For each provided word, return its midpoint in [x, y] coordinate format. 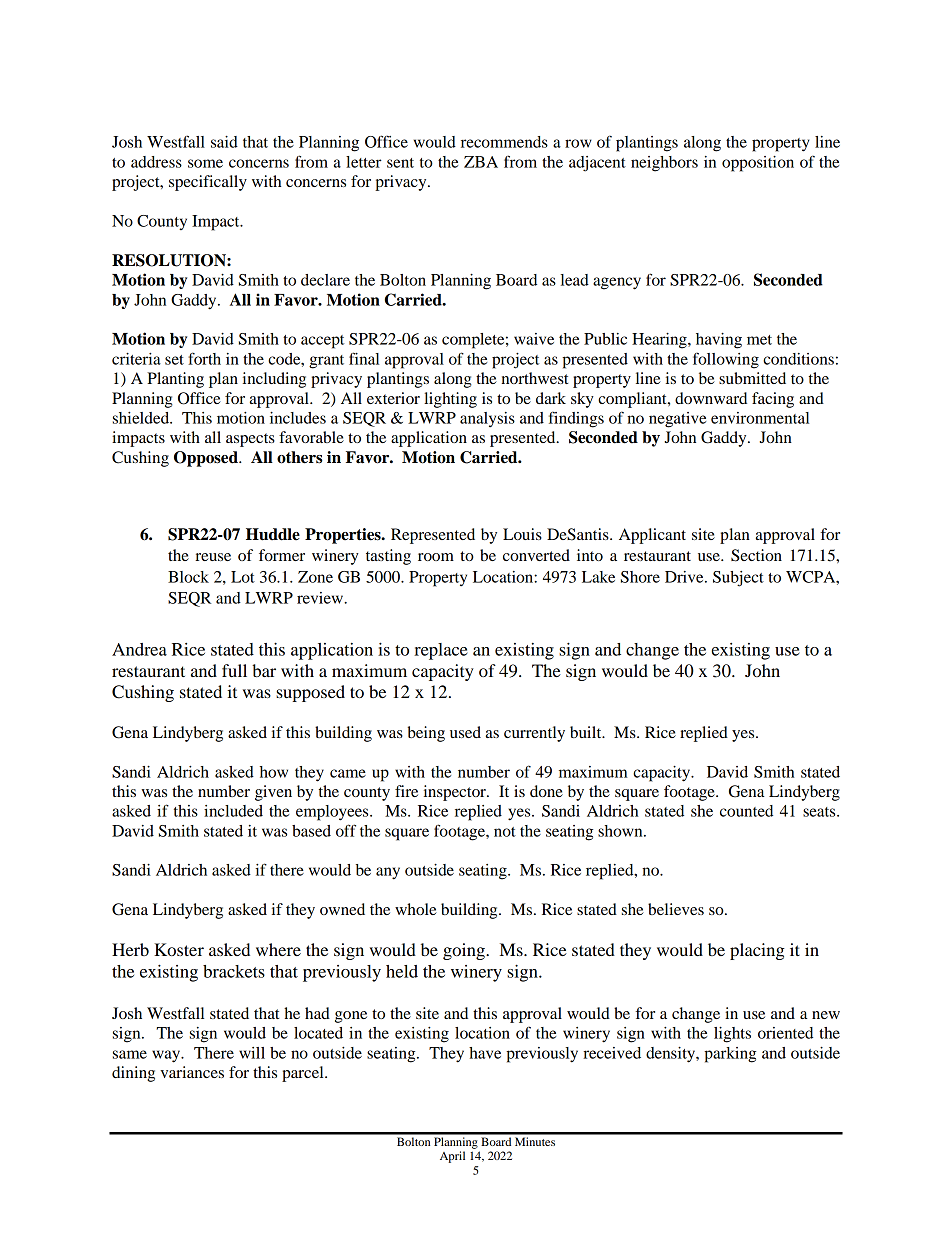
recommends [504, 142]
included [233, 811]
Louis [522, 534]
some [205, 163]
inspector [456, 793]
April [452, 1157]
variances [192, 1072]
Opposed [207, 459]
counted [746, 811]
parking [730, 1055]
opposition [758, 164]
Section [756, 555]
